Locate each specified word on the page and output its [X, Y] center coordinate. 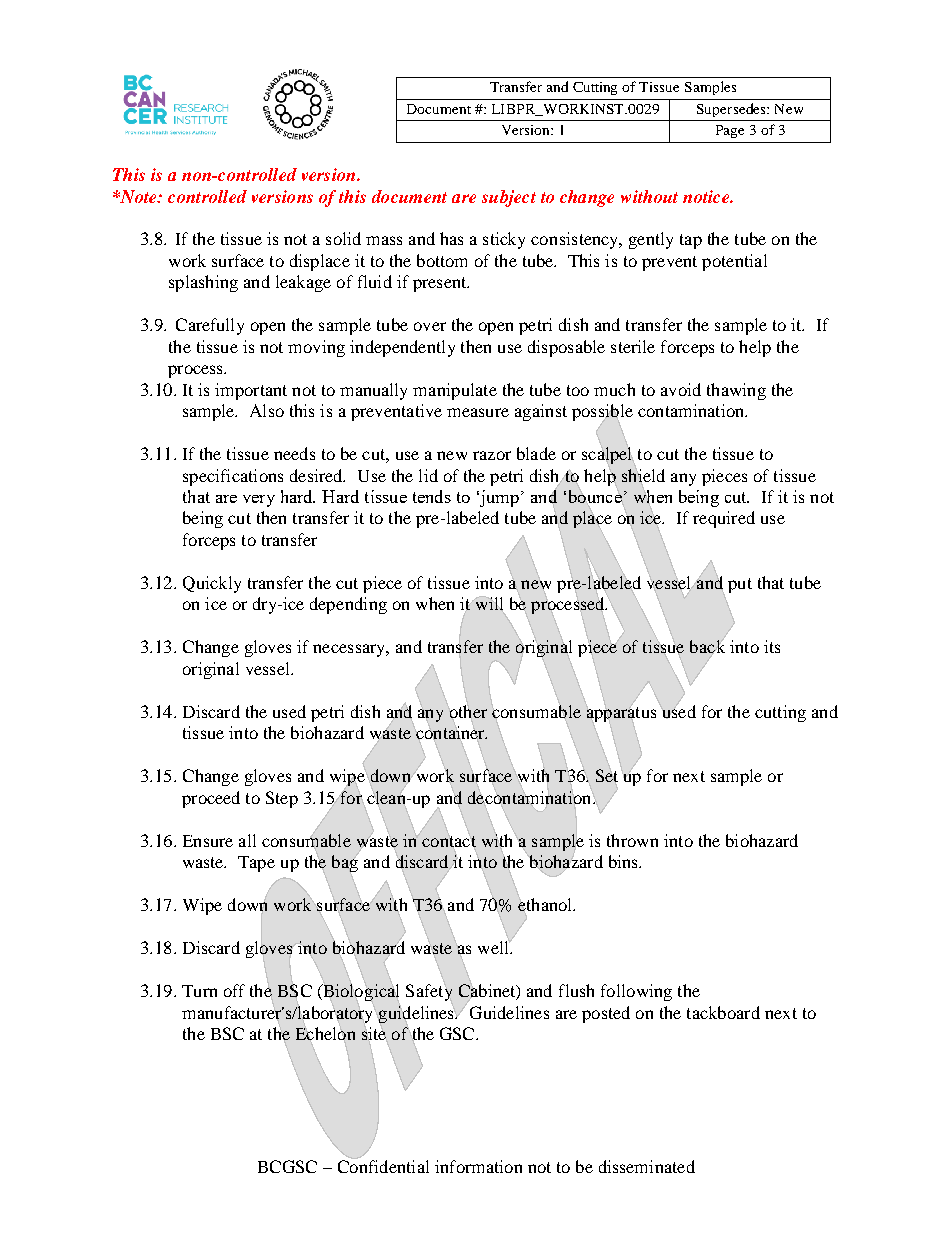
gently [651, 240]
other [468, 711]
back [707, 646]
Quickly [212, 584]
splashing [203, 283]
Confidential [383, 1165]
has [451, 238]
